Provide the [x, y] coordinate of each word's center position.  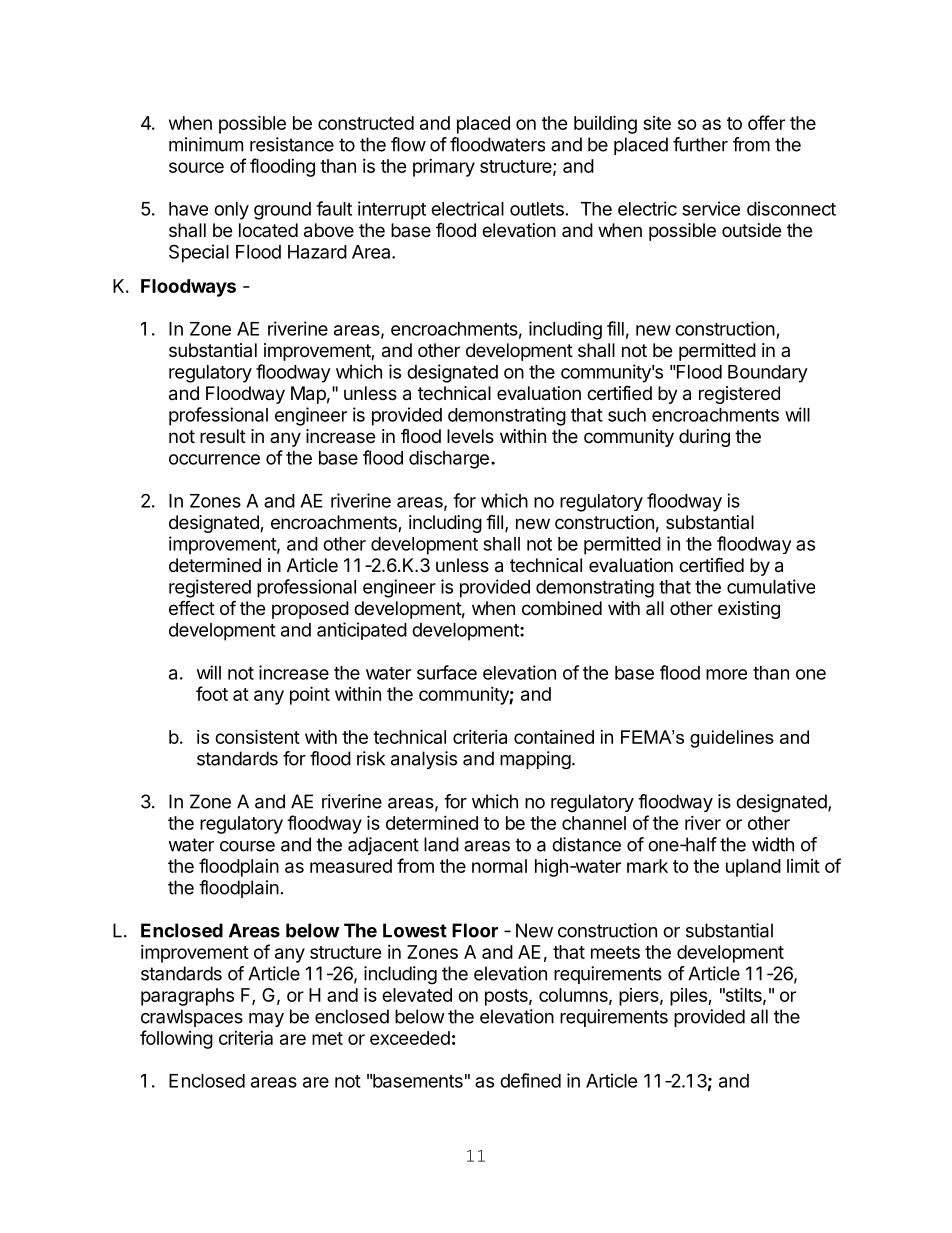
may [266, 1020]
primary [444, 168]
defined [530, 1080]
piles [689, 997]
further [700, 144]
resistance [292, 144]
